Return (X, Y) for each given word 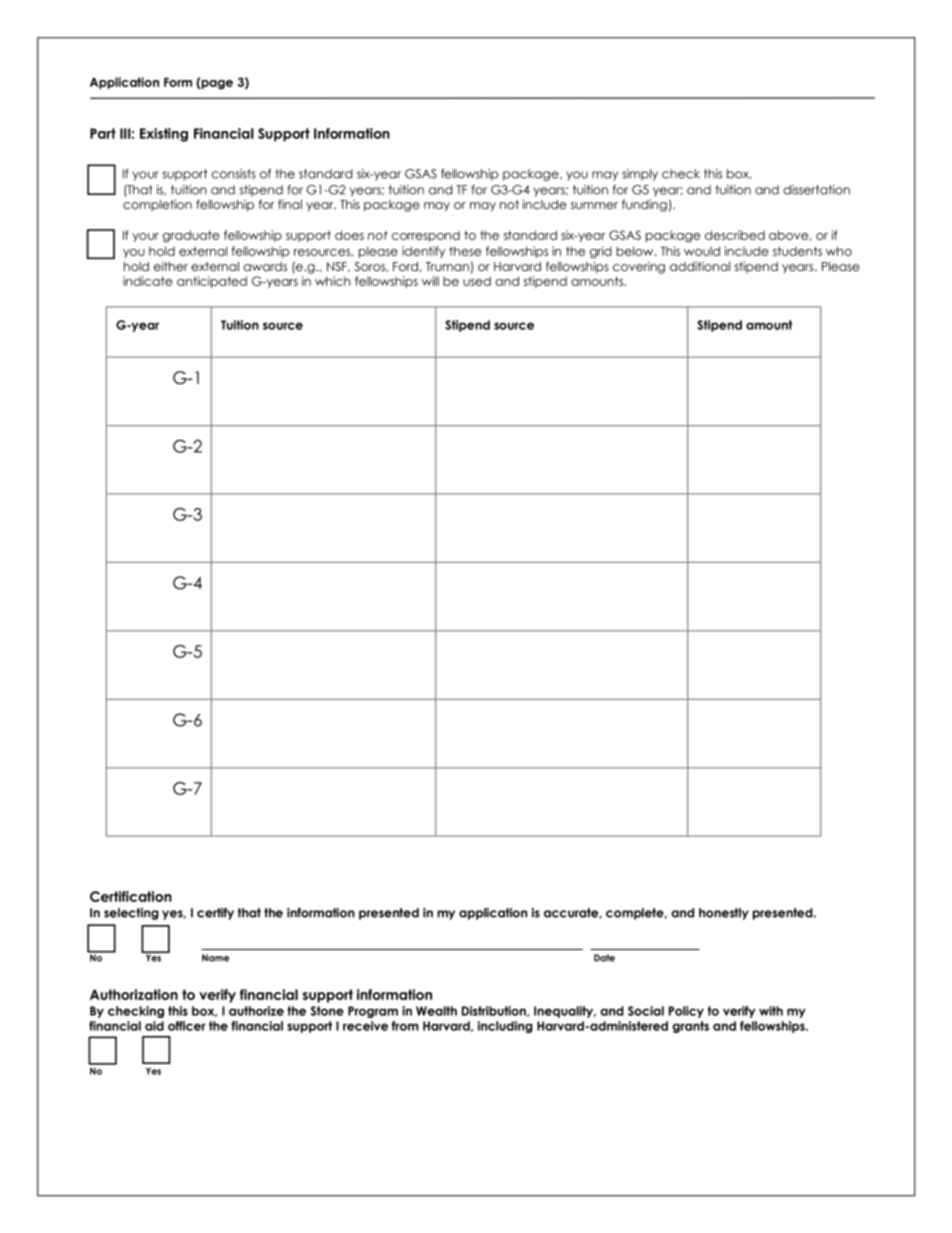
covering (639, 268)
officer (187, 1026)
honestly (724, 914)
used (477, 281)
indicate (147, 281)
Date (604, 958)
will (430, 281)
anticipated (212, 282)
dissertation (816, 190)
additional (700, 266)
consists (234, 174)
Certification (131, 896)
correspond (426, 236)
